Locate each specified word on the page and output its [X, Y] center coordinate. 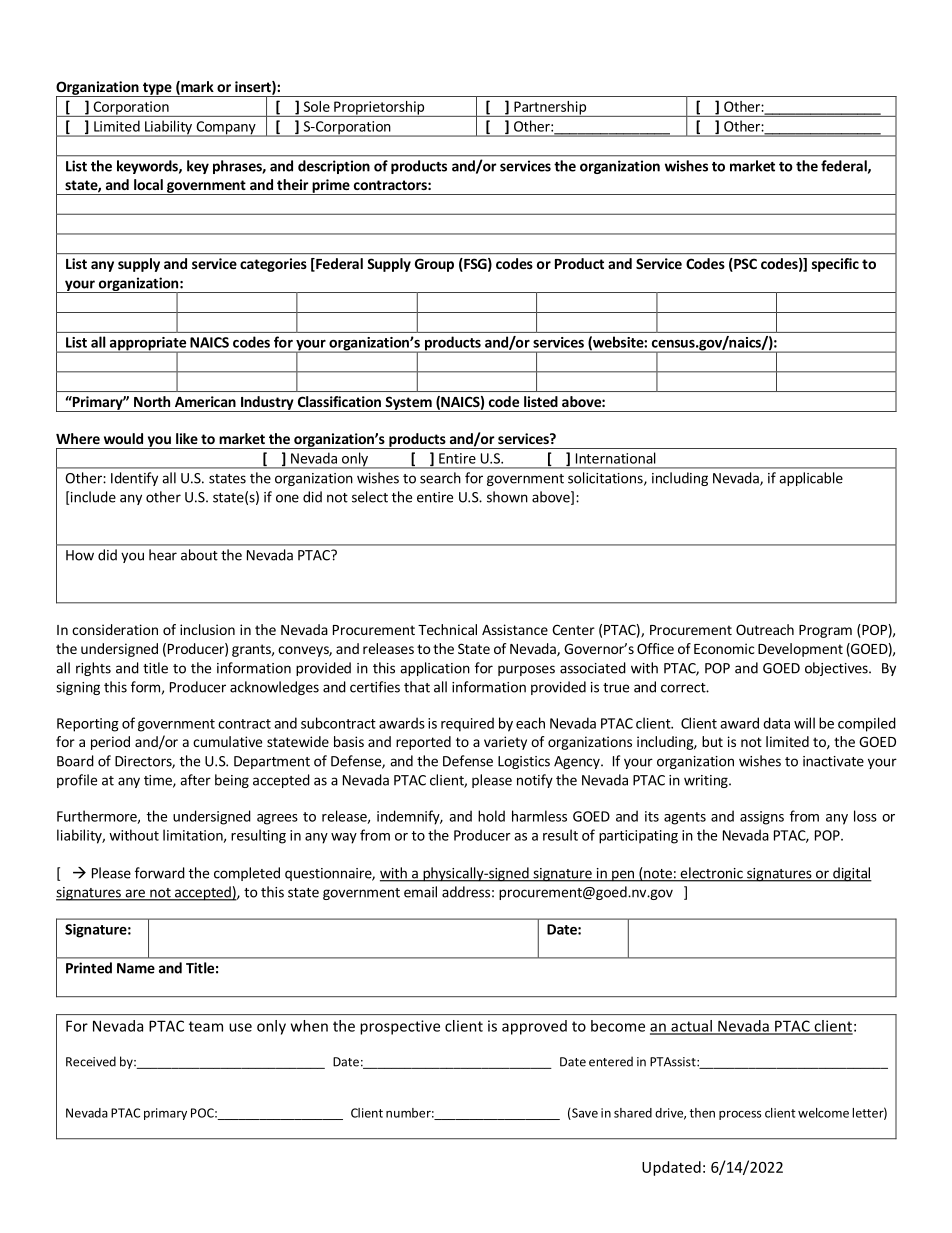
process [740, 1115]
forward [160, 873]
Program [825, 631]
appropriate [147, 345]
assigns [762, 818]
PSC [744, 265]
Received [91, 1061]
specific [835, 265]
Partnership [550, 109]
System [408, 404]
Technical [447, 629]
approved [534, 1027]
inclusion [207, 629]
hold [491, 816]
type [157, 89]
